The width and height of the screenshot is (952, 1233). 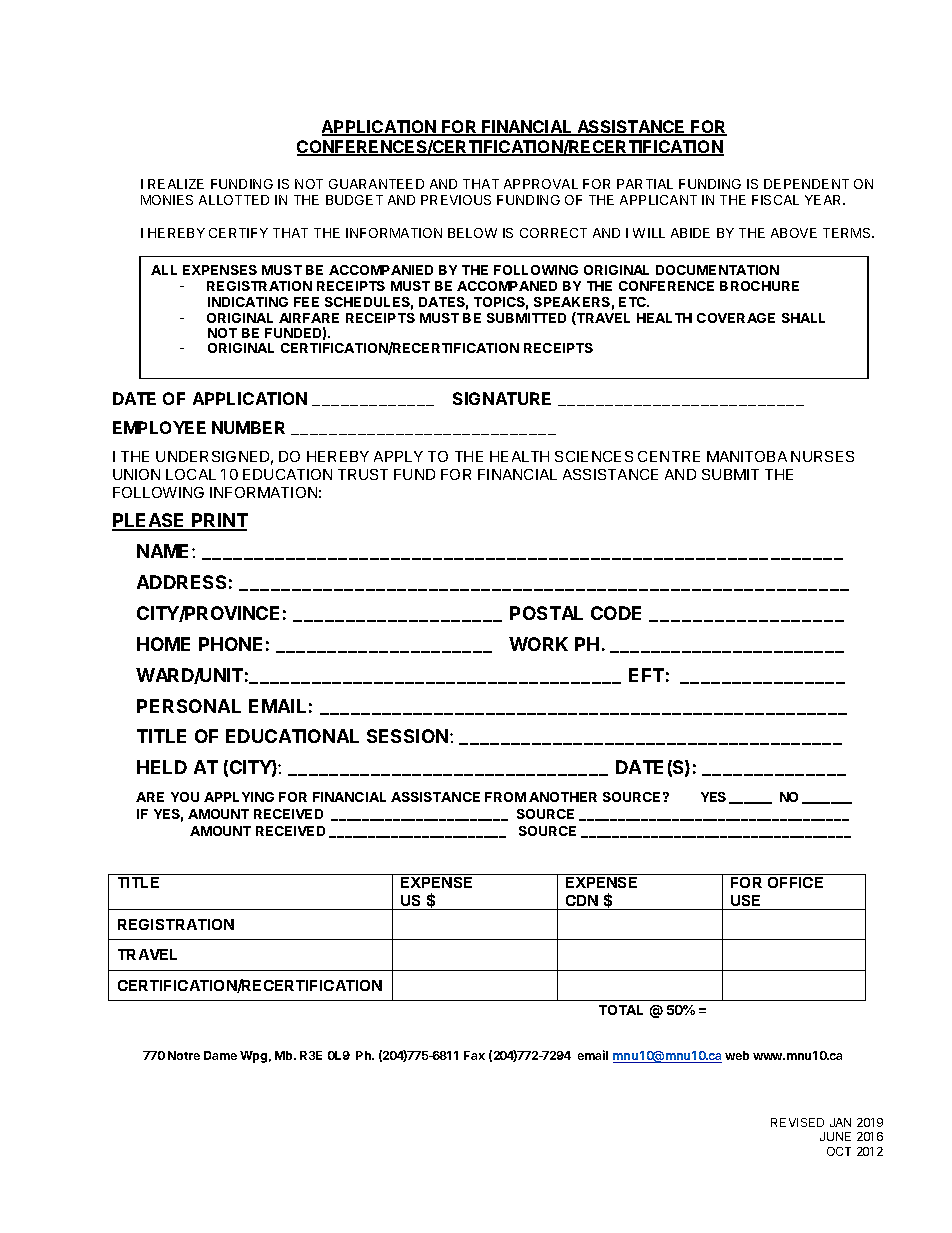 What do you see at coordinates (234, 200) in the screenshot?
I see `ALLOTTED` at bounding box center [234, 200].
